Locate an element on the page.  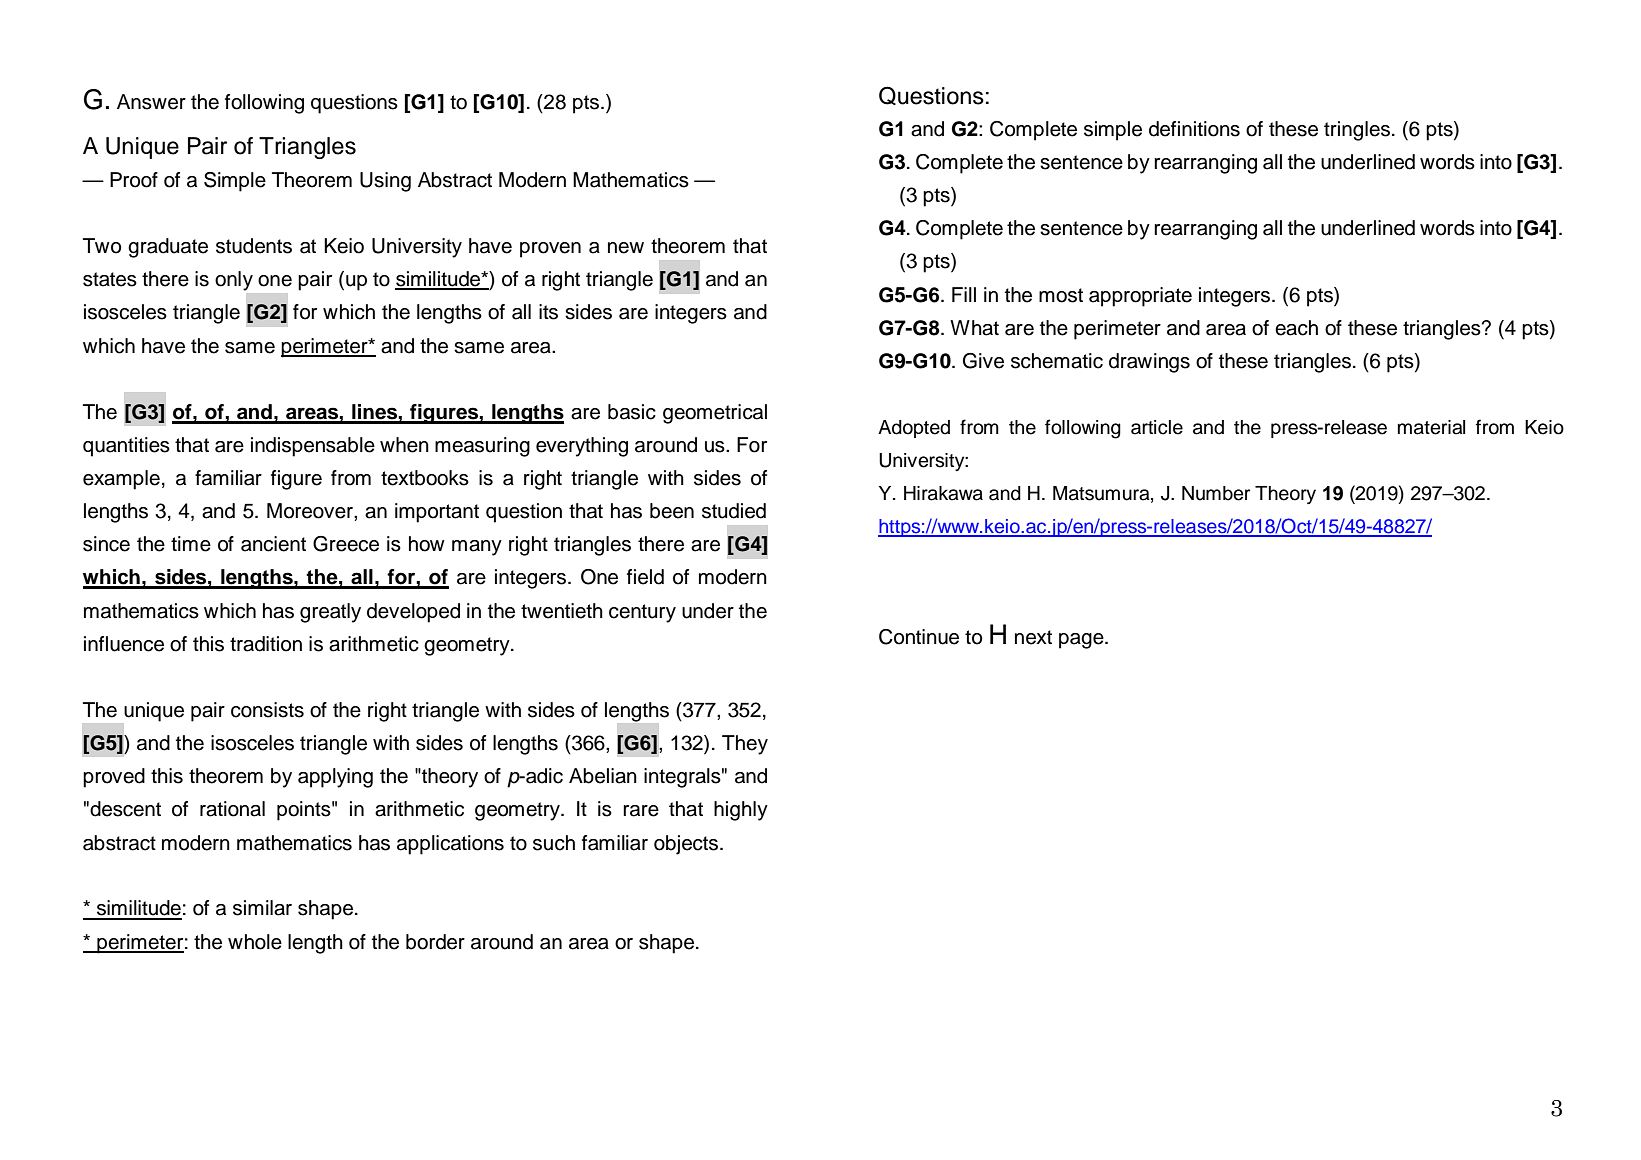
new is located at coordinates (626, 248).
